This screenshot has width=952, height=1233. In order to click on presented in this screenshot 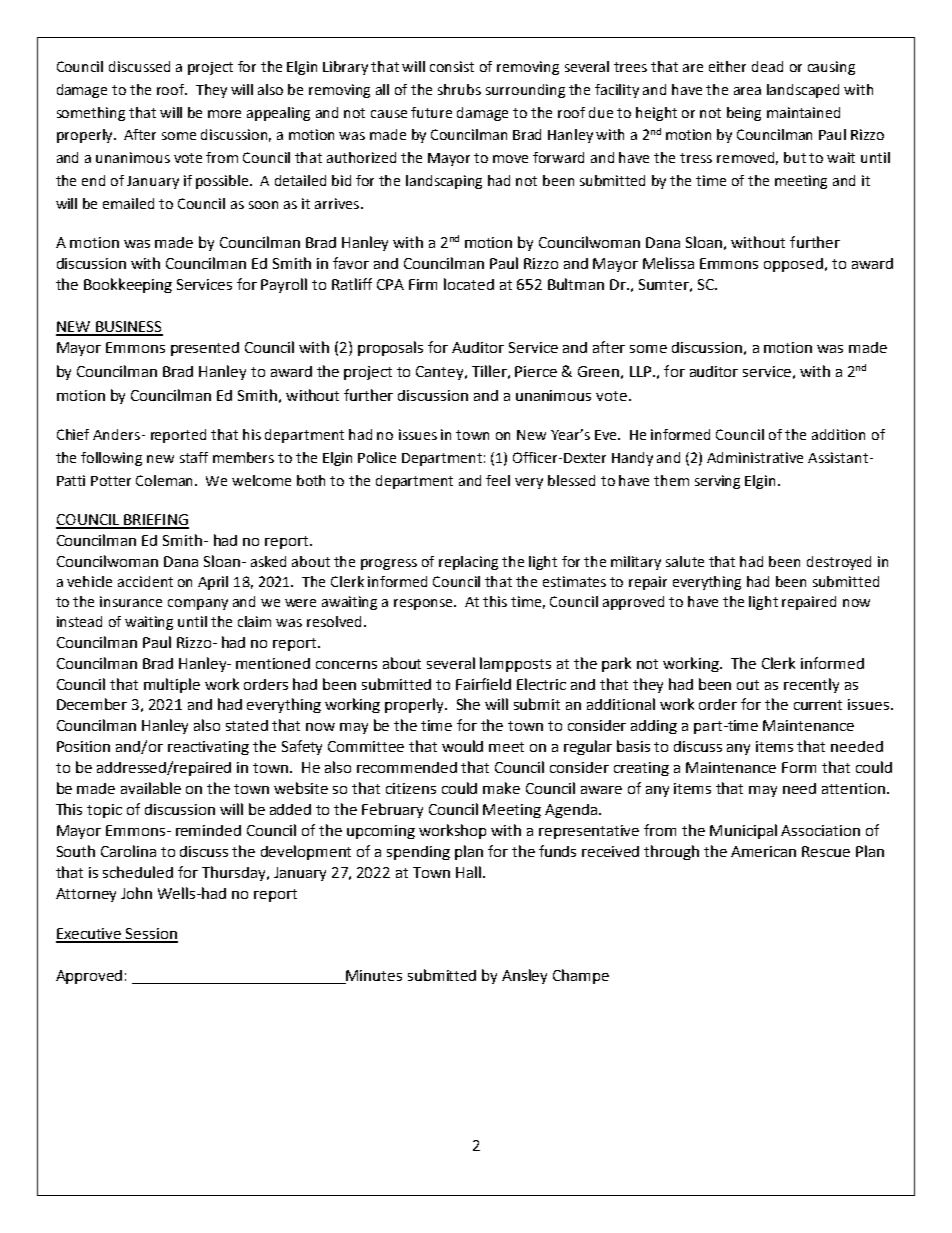, I will do `click(205, 349)`.
